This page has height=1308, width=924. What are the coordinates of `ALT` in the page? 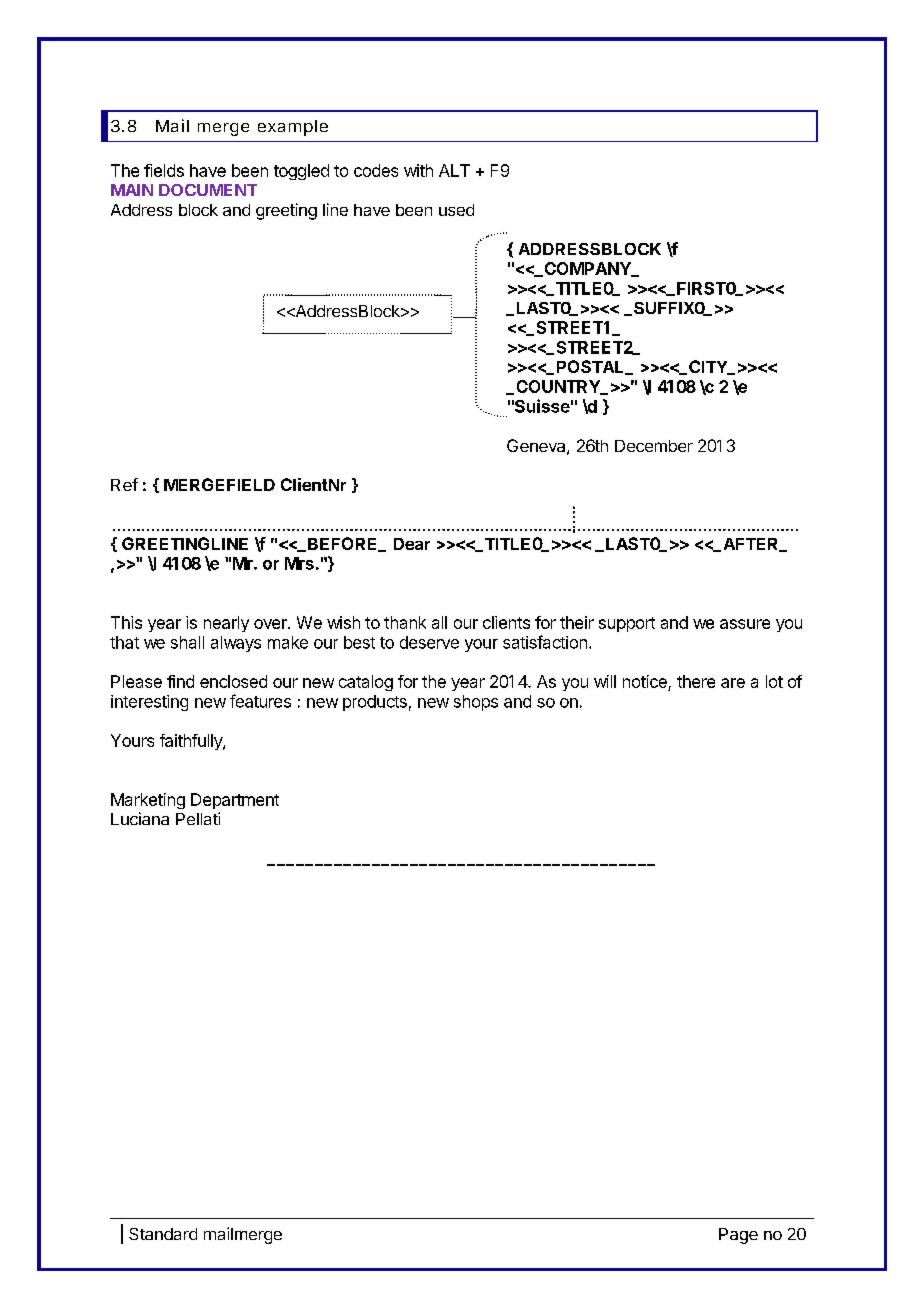 It's located at (454, 170).
